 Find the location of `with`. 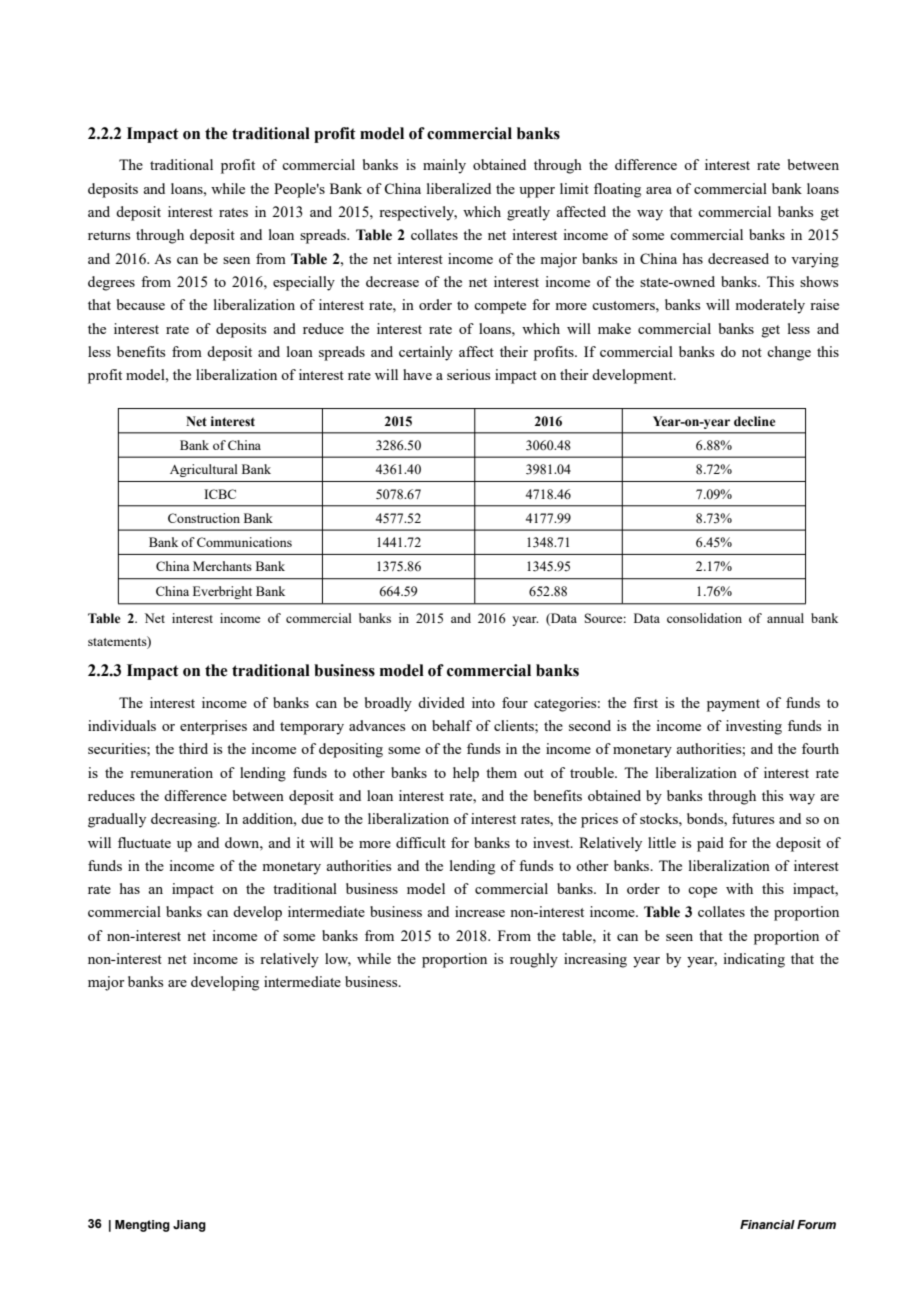

with is located at coordinates (739, 888).
